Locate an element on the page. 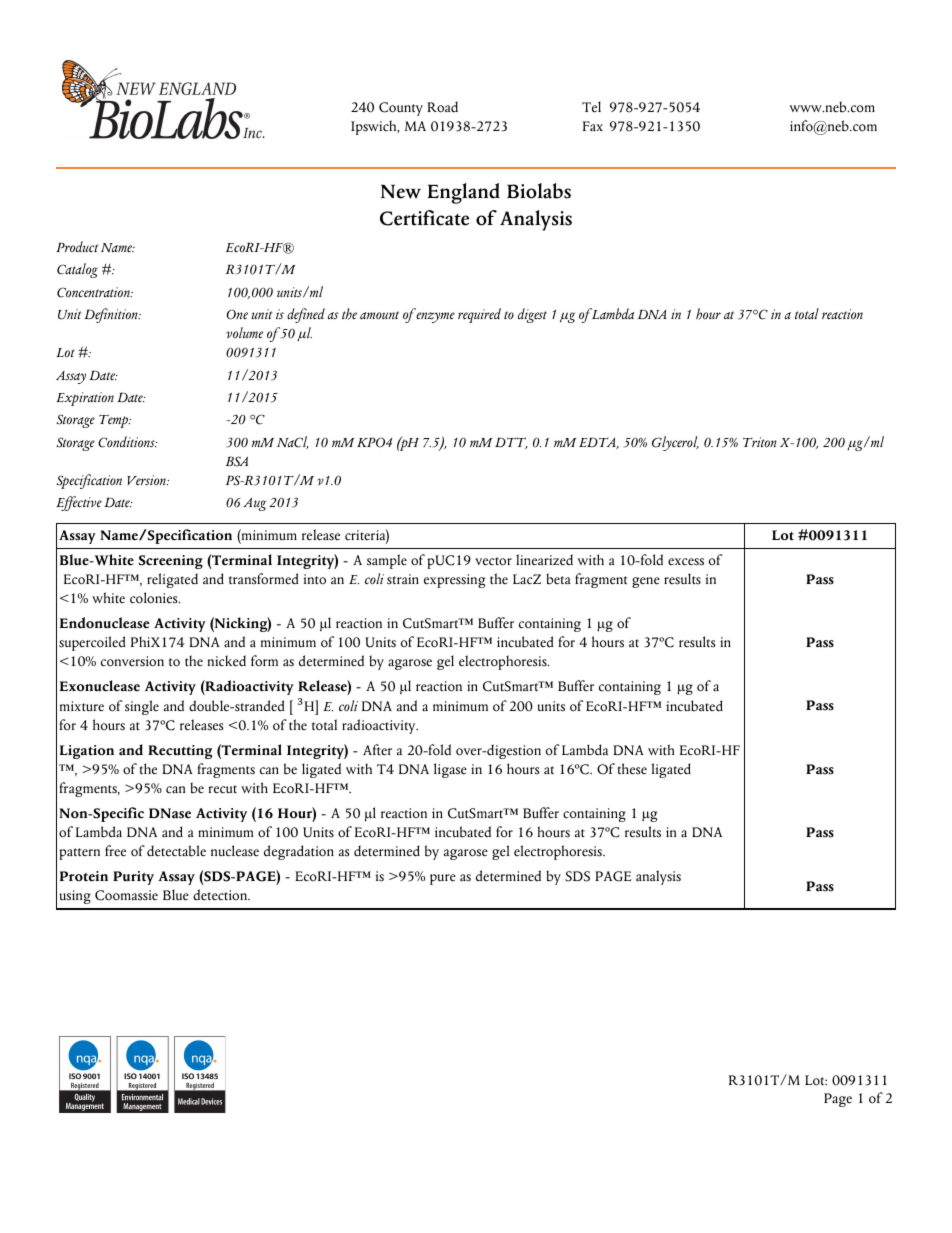  Product is located at coordinates (77, 246).
